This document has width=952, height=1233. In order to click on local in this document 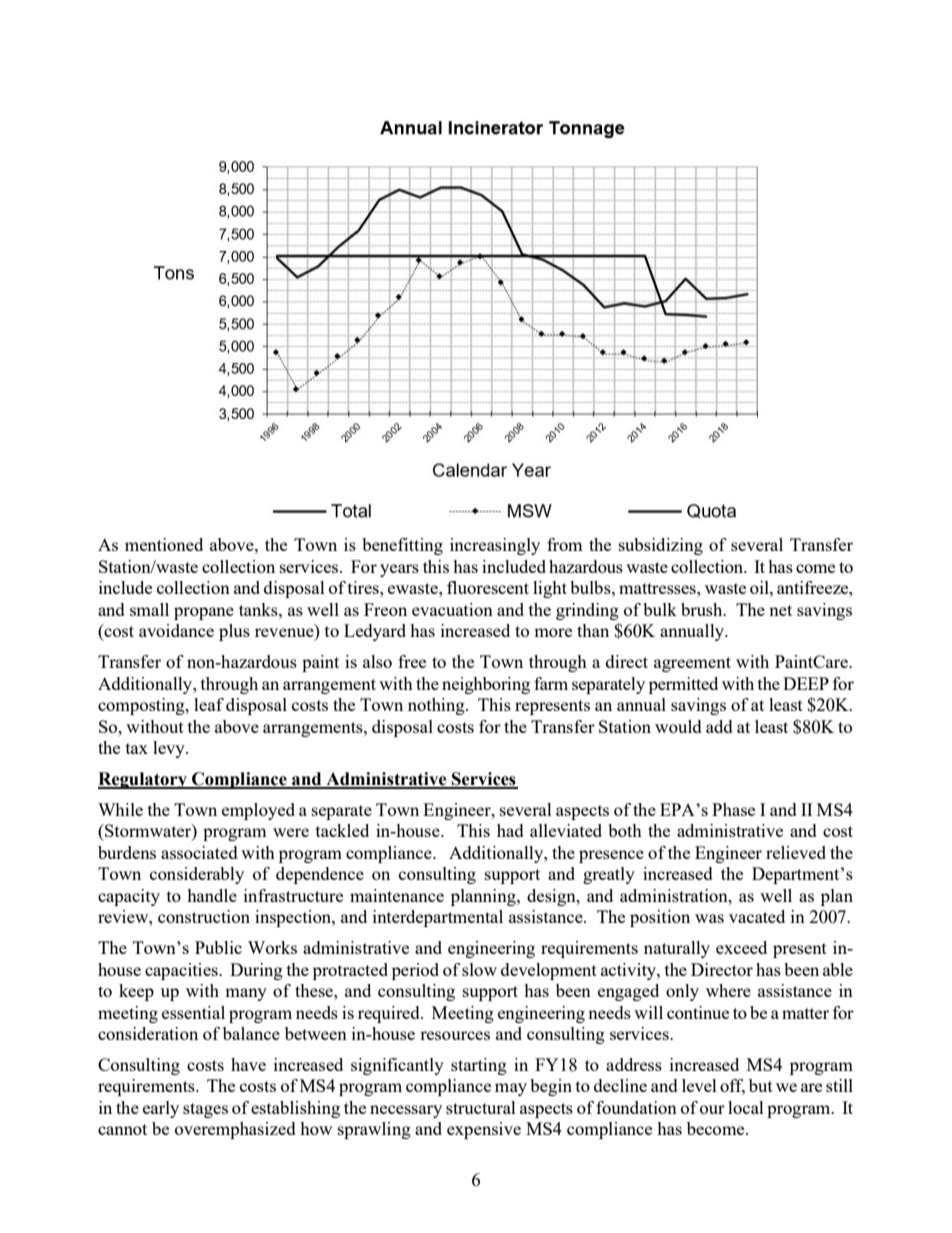, I will do `click(746, 1107)`.
